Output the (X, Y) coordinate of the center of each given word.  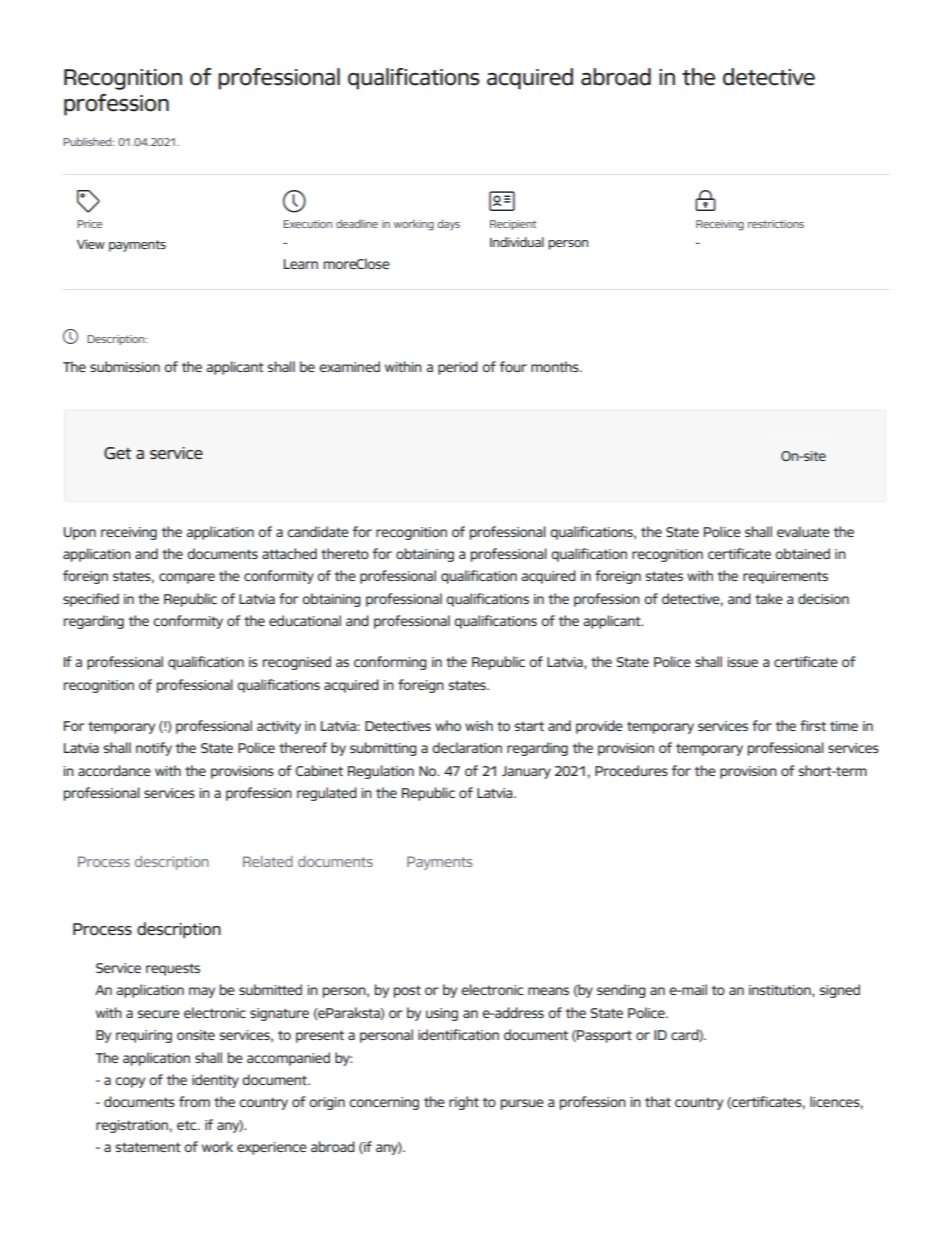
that (658, 1101)
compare (187, 578)
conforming (390, 663)
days (448, 224)
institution (781, 991)
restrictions (776, 224)
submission (125, 366)
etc (188, 1125)
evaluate (803, 531)
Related (268, 861)
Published (88, 141)
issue (742, 662)
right (464, 1103)
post (407, 992)
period (458, 368)
